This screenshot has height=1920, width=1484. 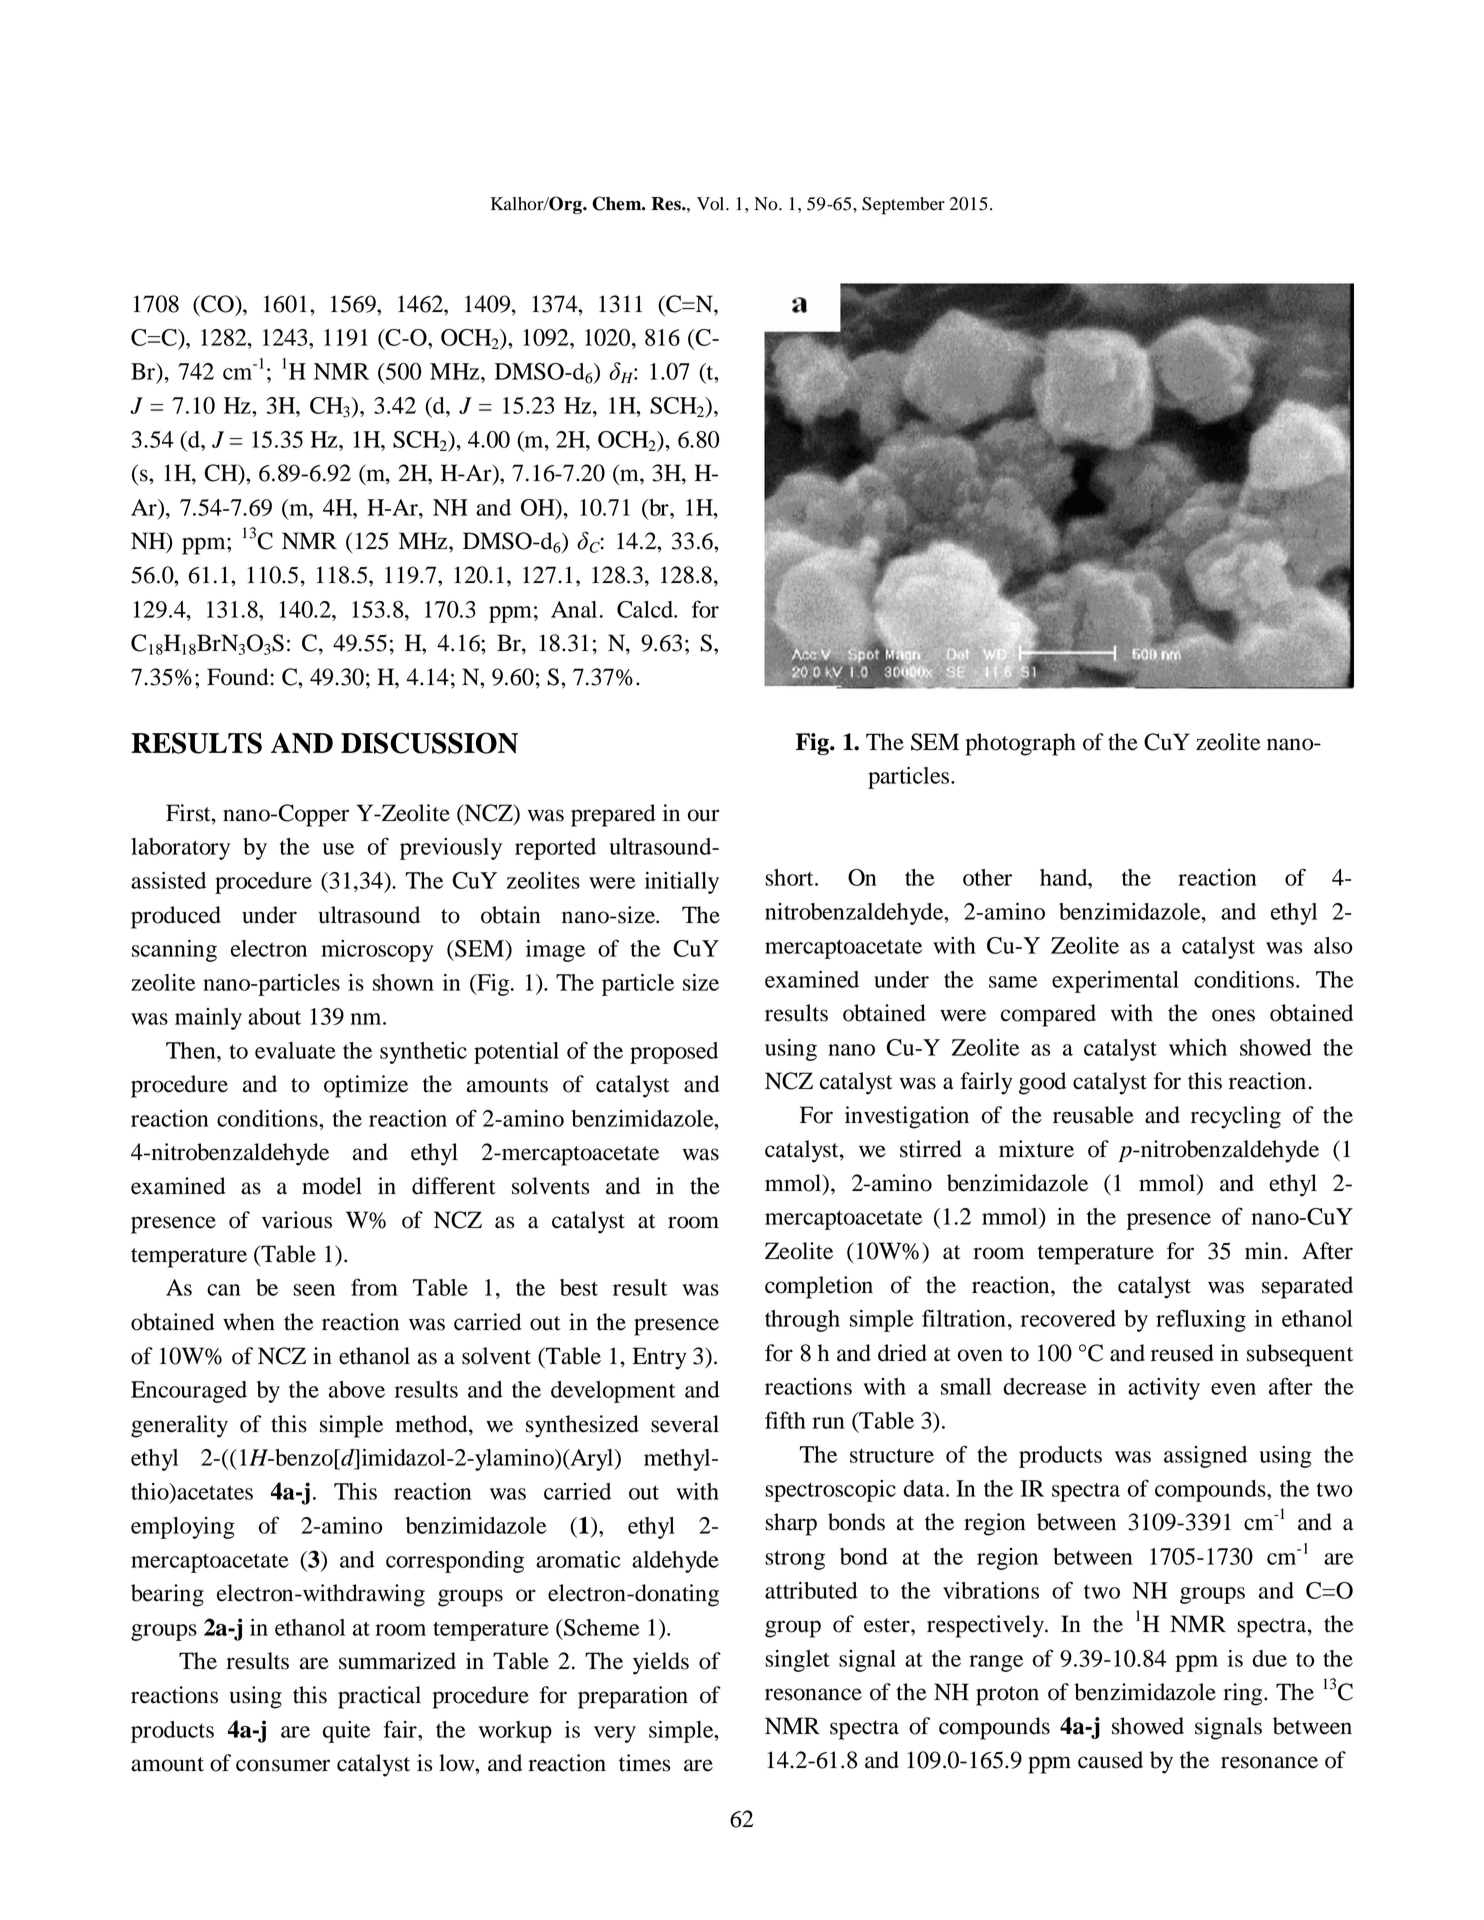 What do you see at coordinates (297, 1220) in the screenshot?
I see `various` at bounding box center [297, 1220].
